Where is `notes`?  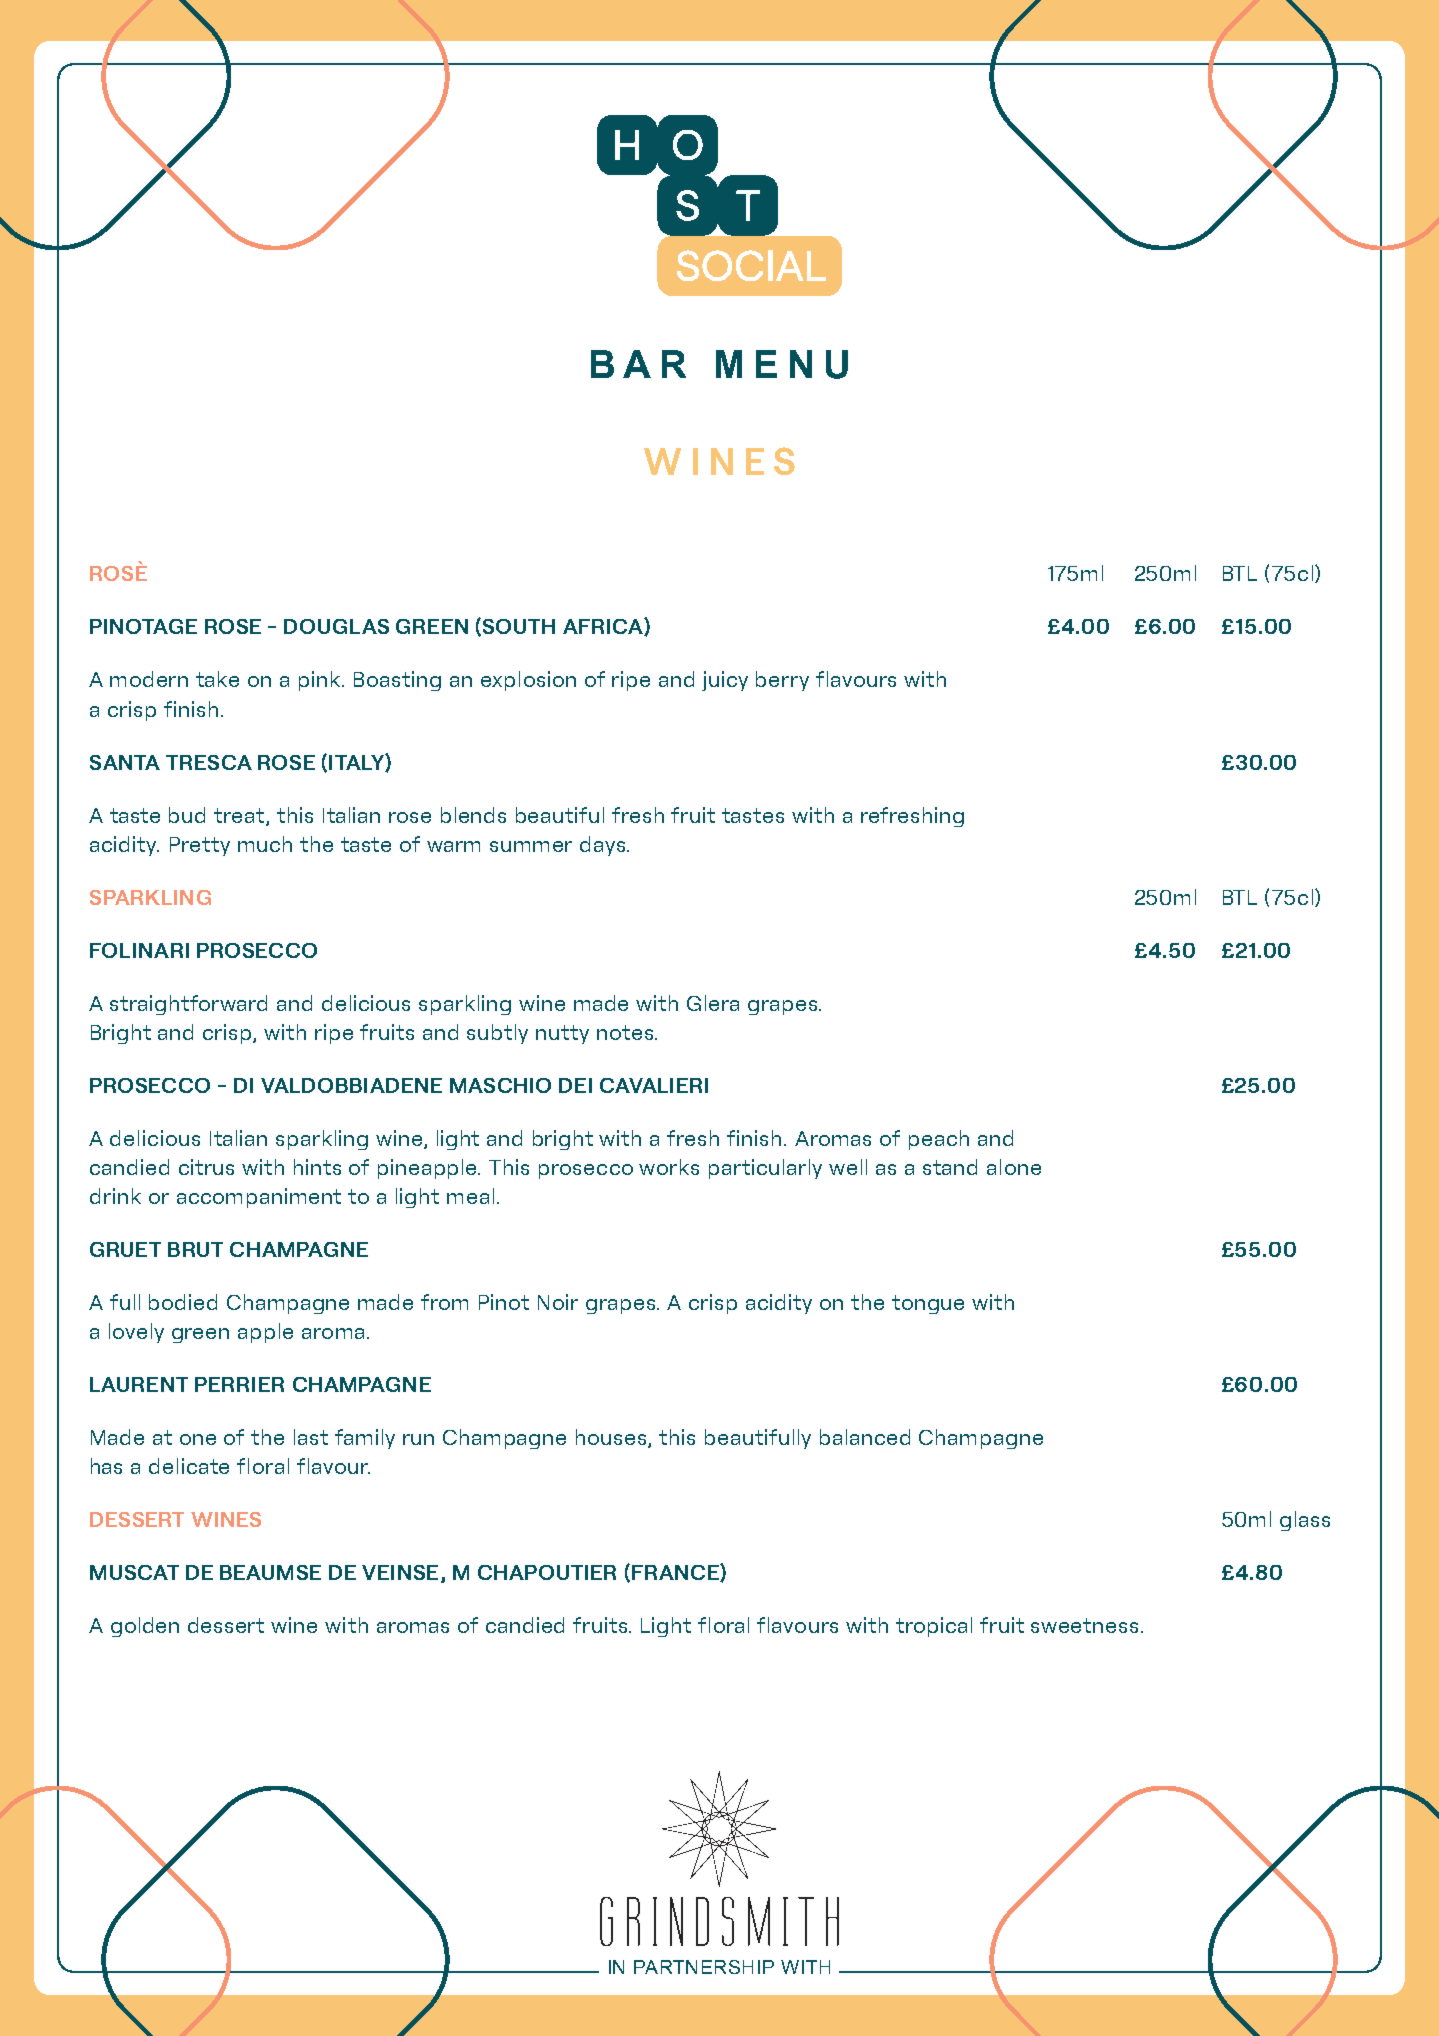 notes is located at coordinates (625, 1032).
